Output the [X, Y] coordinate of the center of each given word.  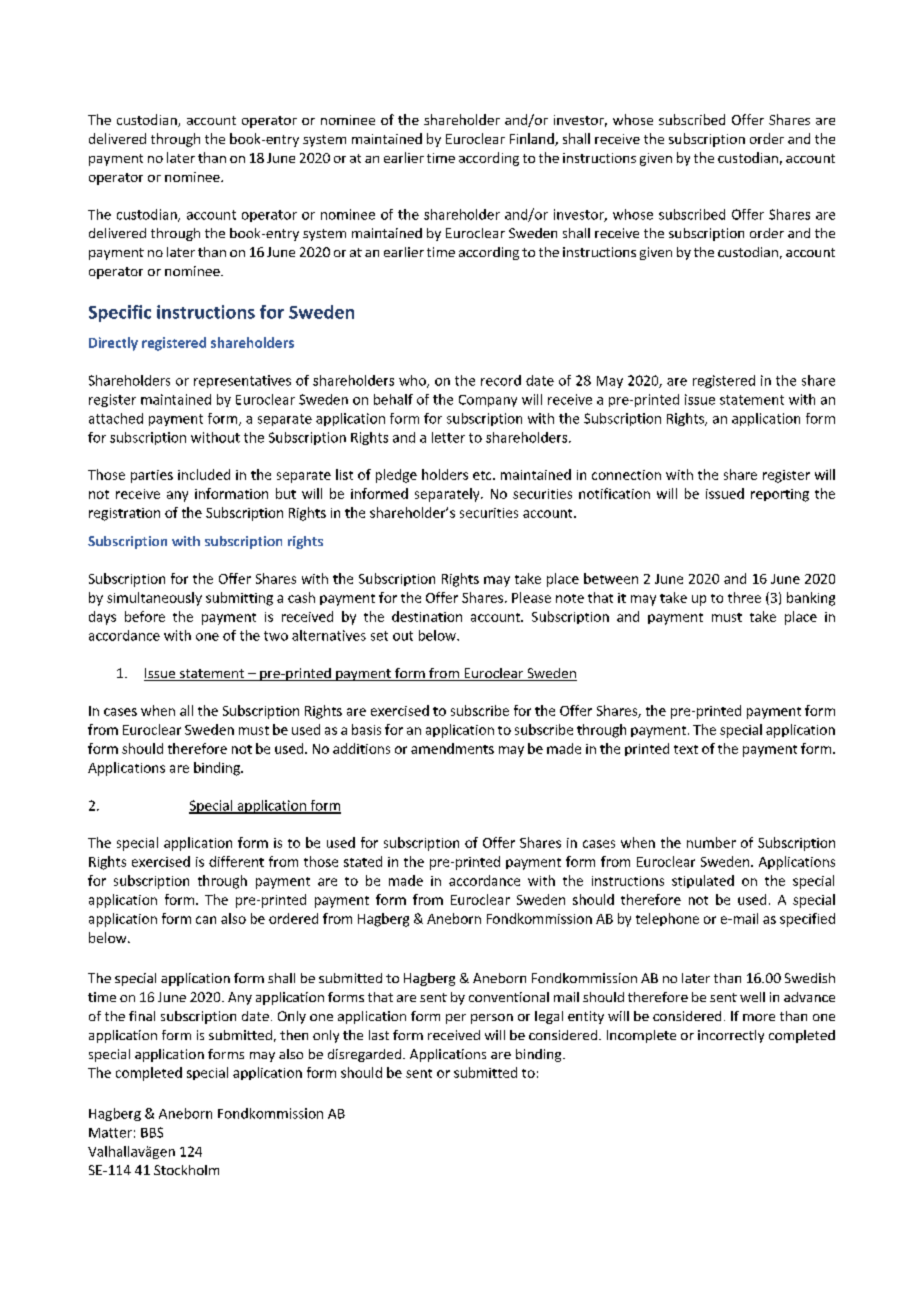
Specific [120, 313]
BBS [152, 1132]
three [744, 597]
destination [427, 616]
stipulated [703, 881]
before [145, 616]
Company [488, 401]
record [501, 380]
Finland [533, 139]
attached [116, 418]
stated [363, 861]
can [206, 920]
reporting [780, 495]
